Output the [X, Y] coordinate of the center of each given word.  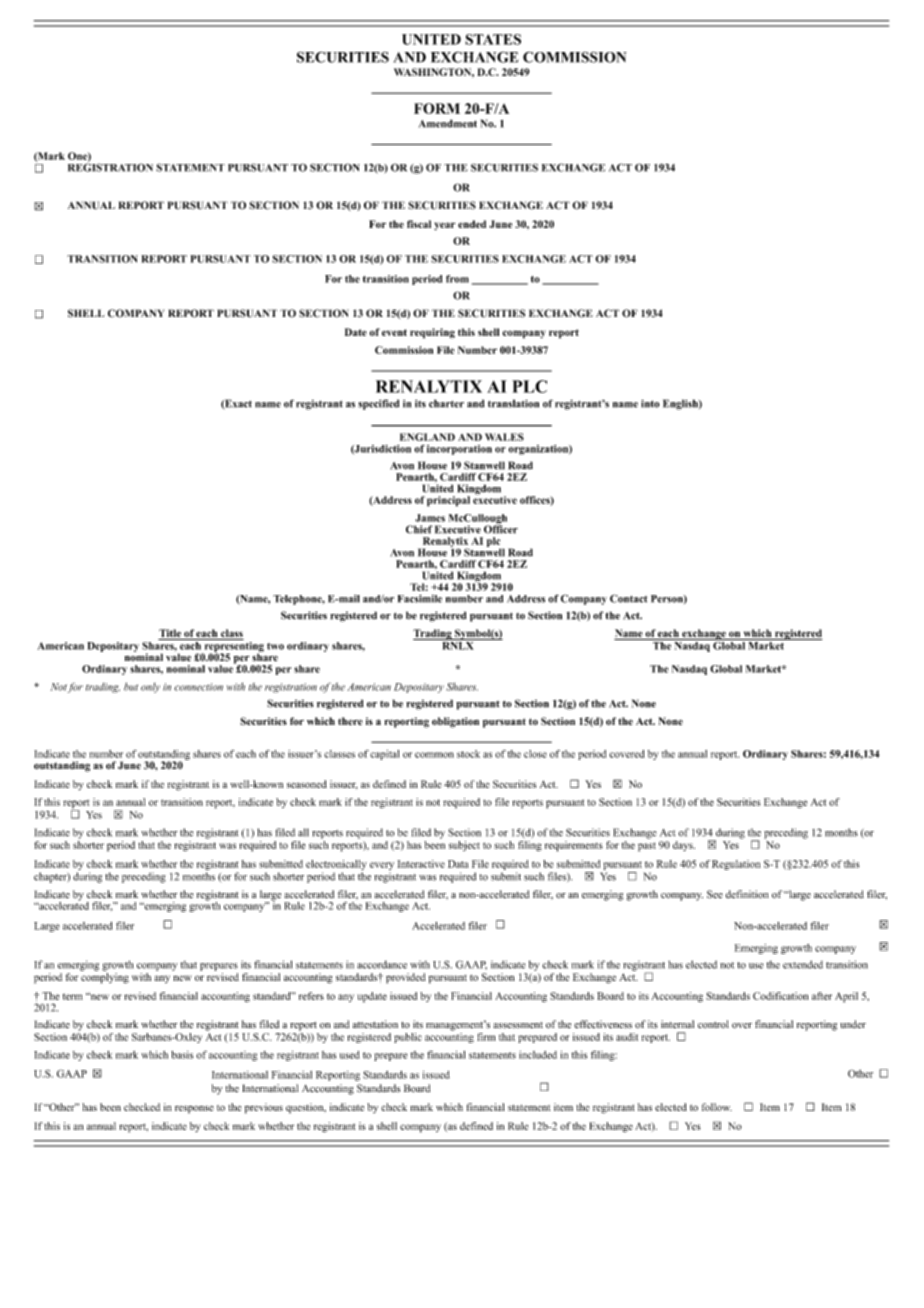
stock [468, 754]
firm [486, 1037]
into [650, 403]
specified [378, 404]
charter [446, 403]
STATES [493, 39]
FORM [437, 108]
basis [182, 1055]
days [684, 846]
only [150, 688]
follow [717, 1107]
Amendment [448, 123]
